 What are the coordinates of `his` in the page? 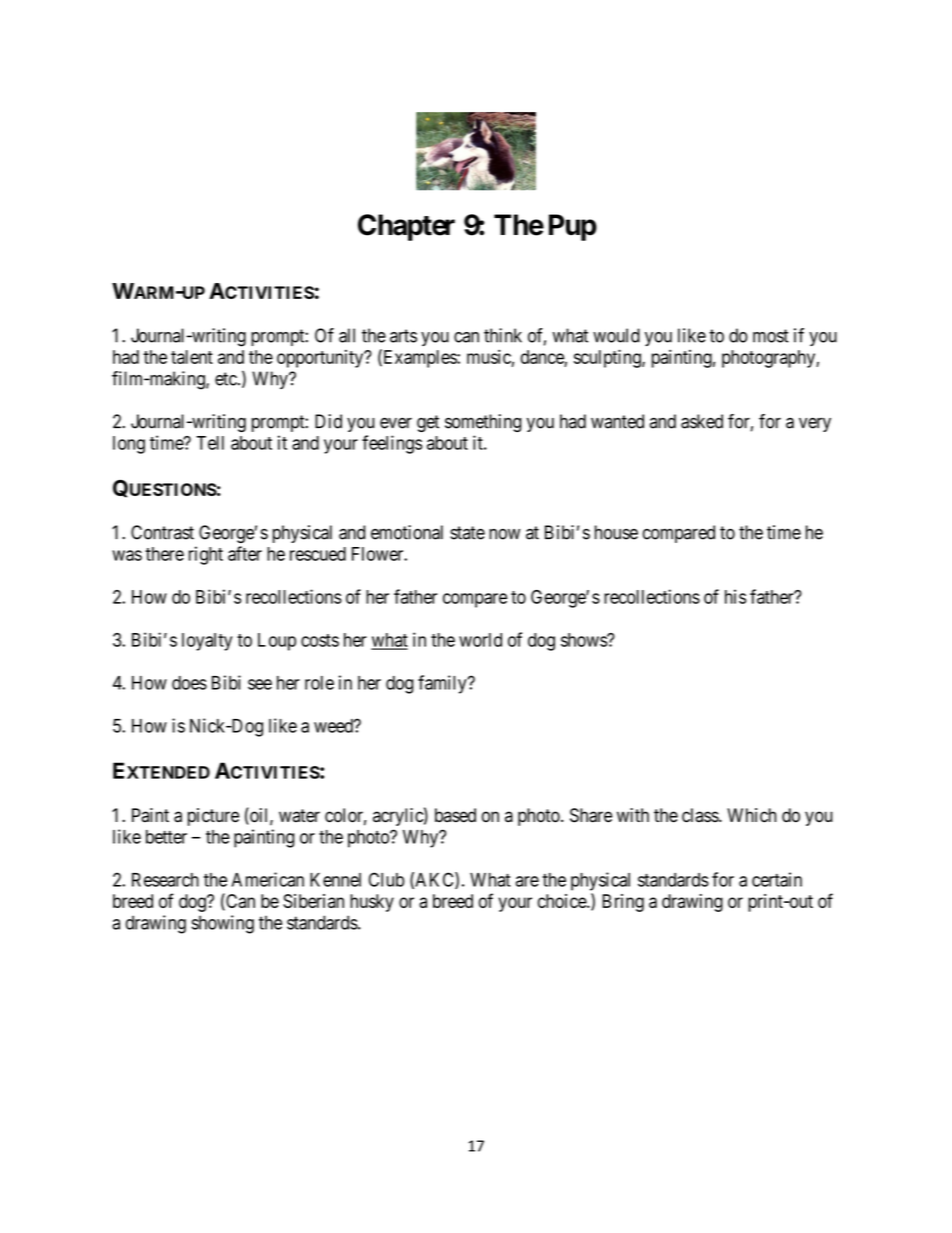 It's located at (735, 596).
